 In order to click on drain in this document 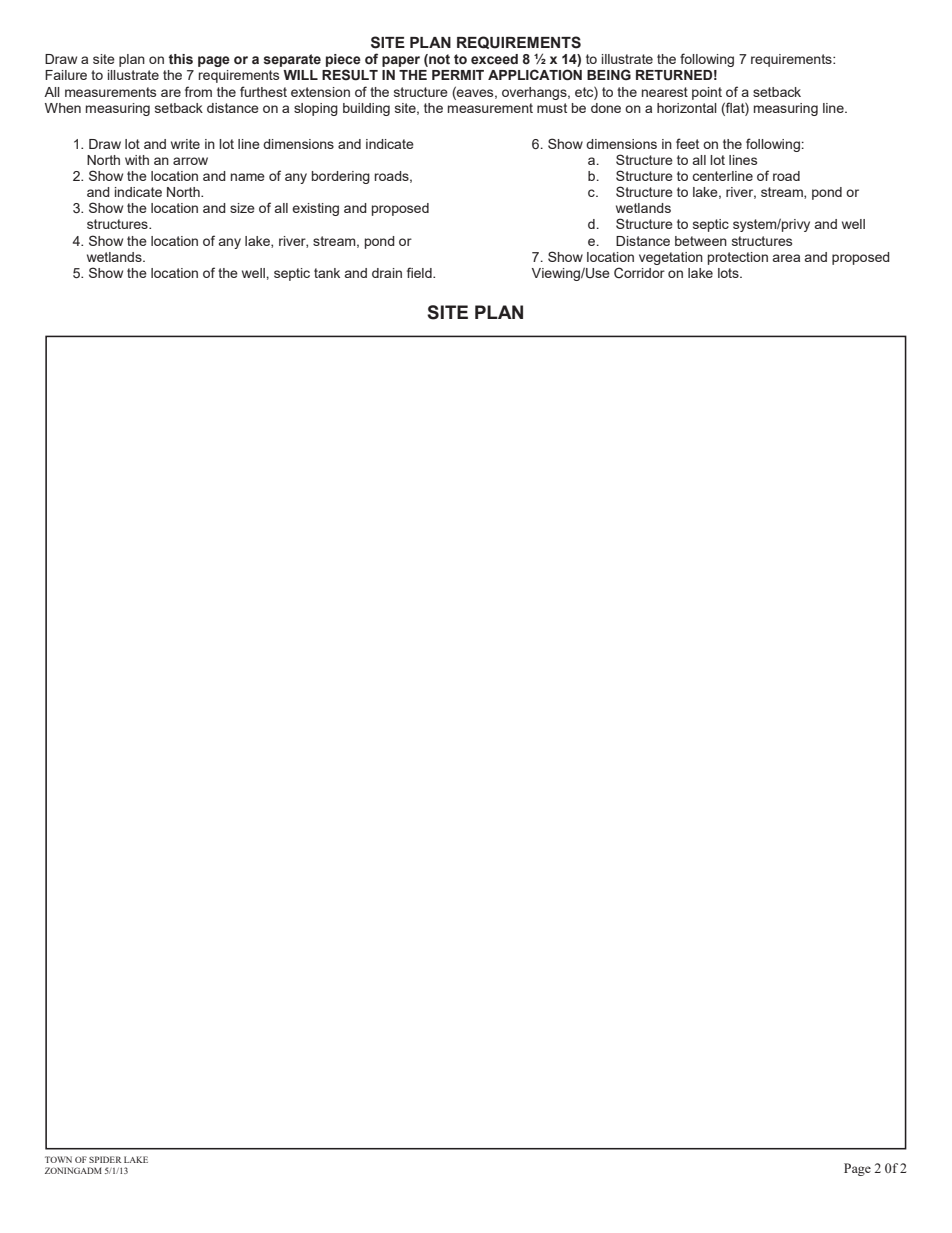, I will do `click(387, 273)`.
